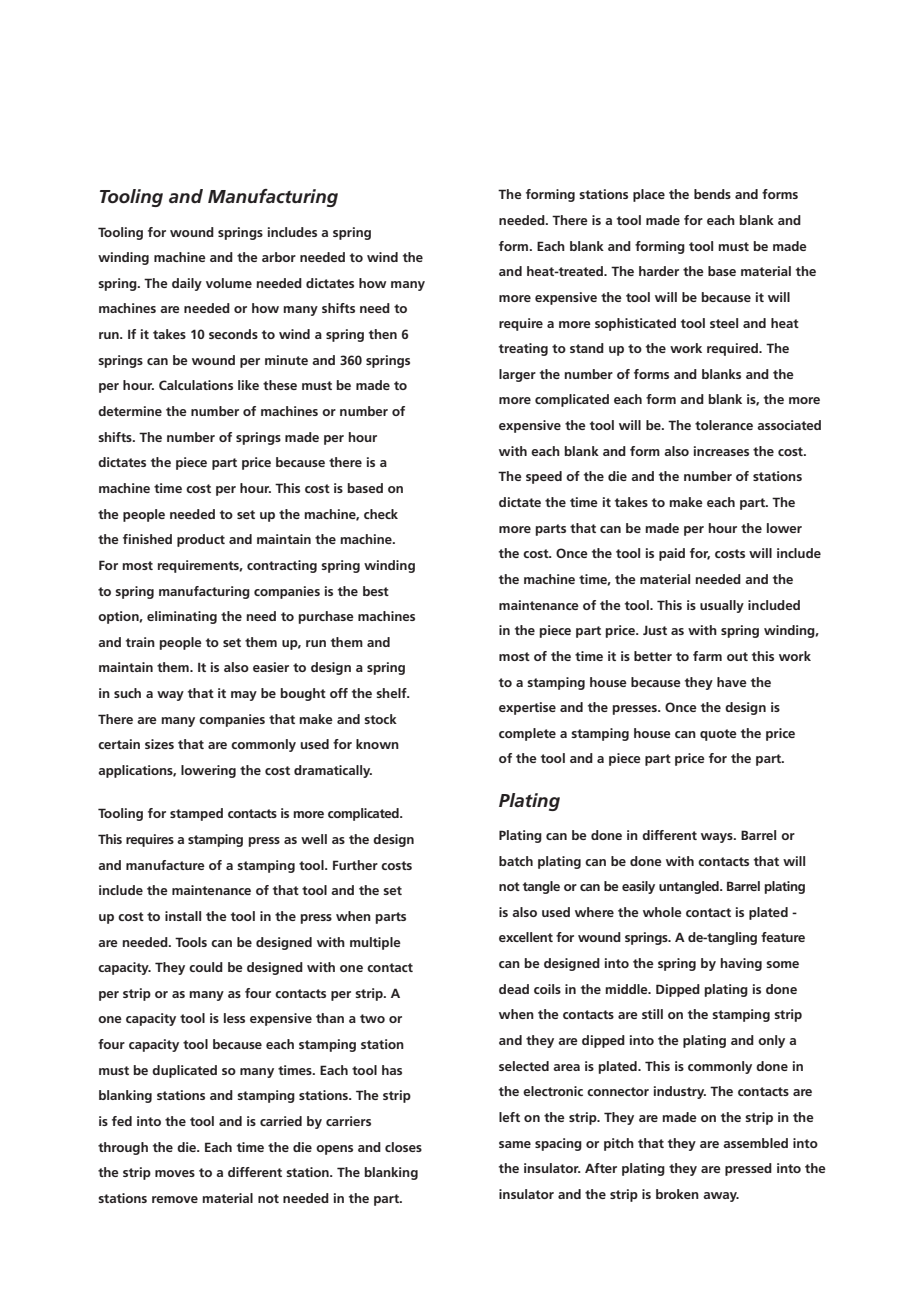  What do you see at coordinates (721, 451) in the document?
I see `increases` at bounding box center [721, 451].
